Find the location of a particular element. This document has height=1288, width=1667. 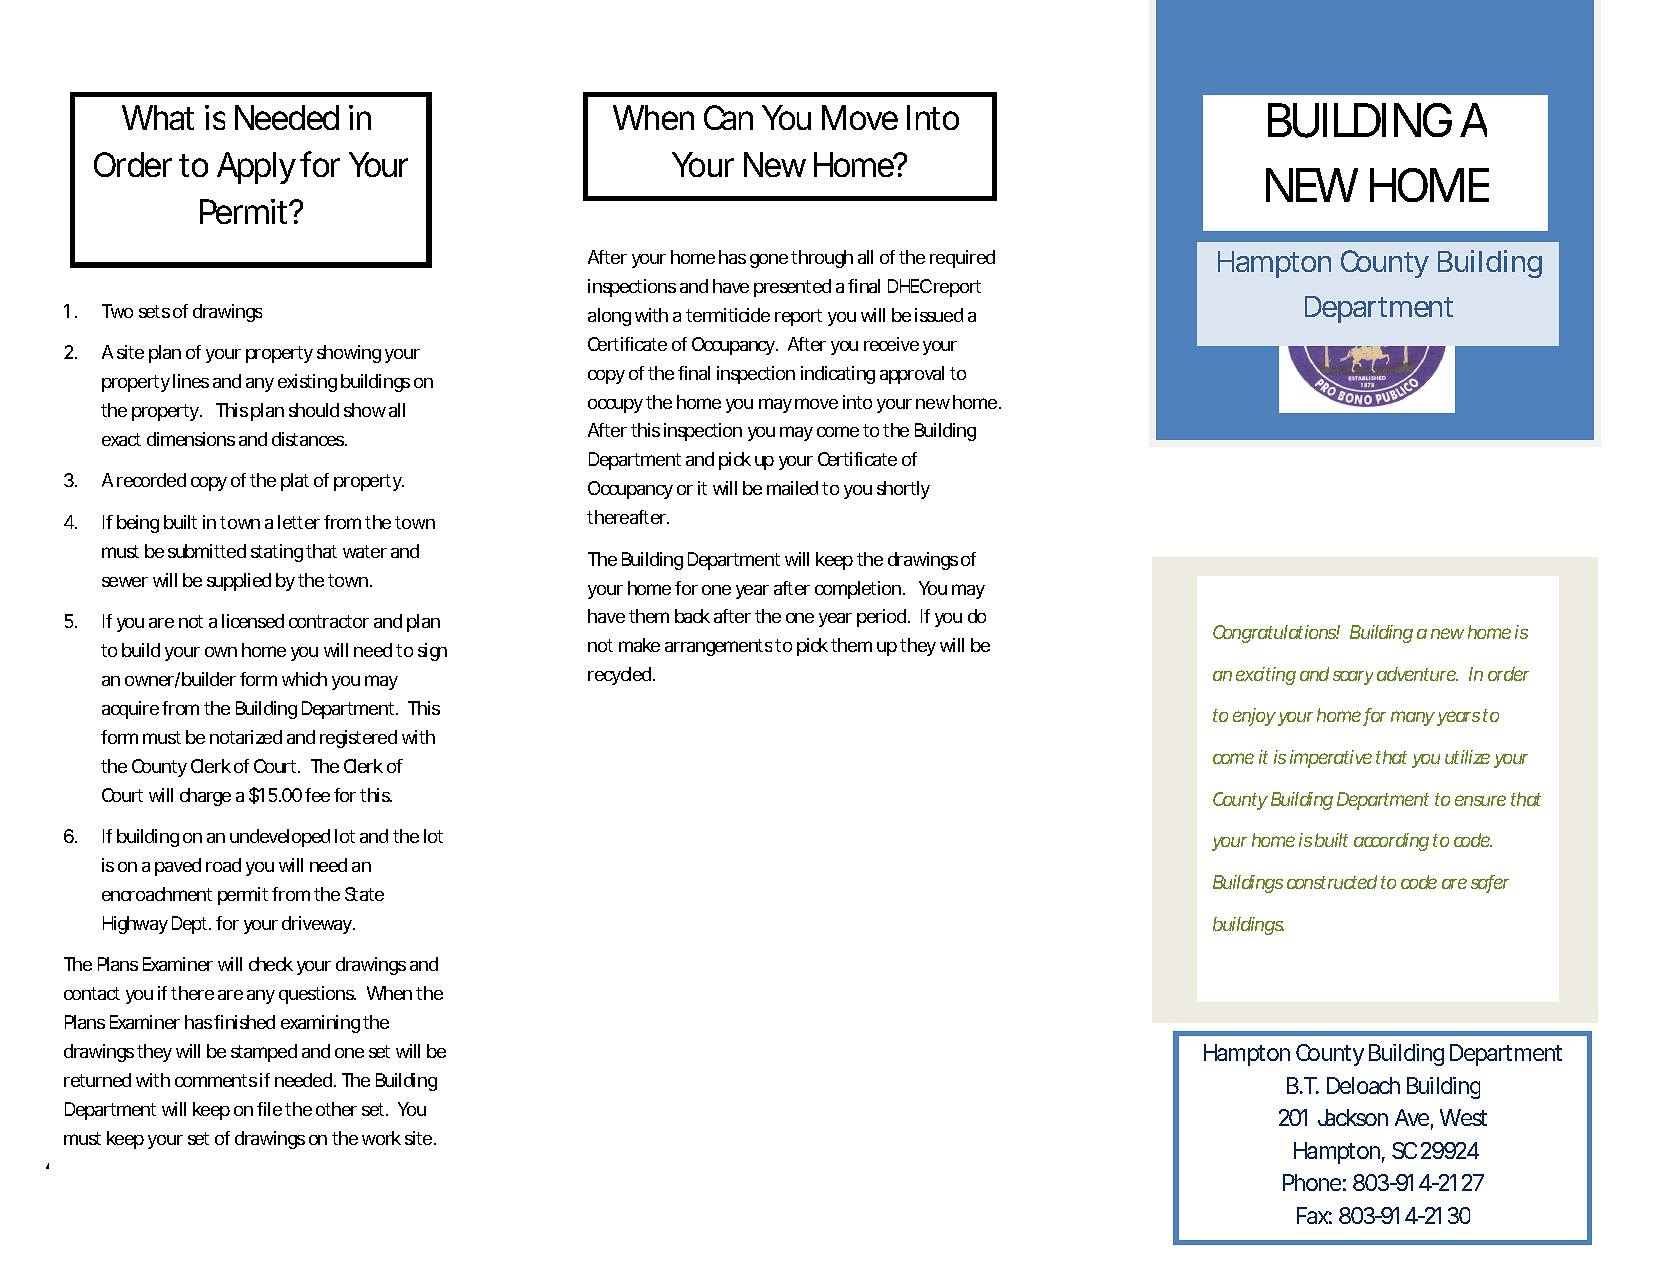

file is located at coordinates (269, 1109).
